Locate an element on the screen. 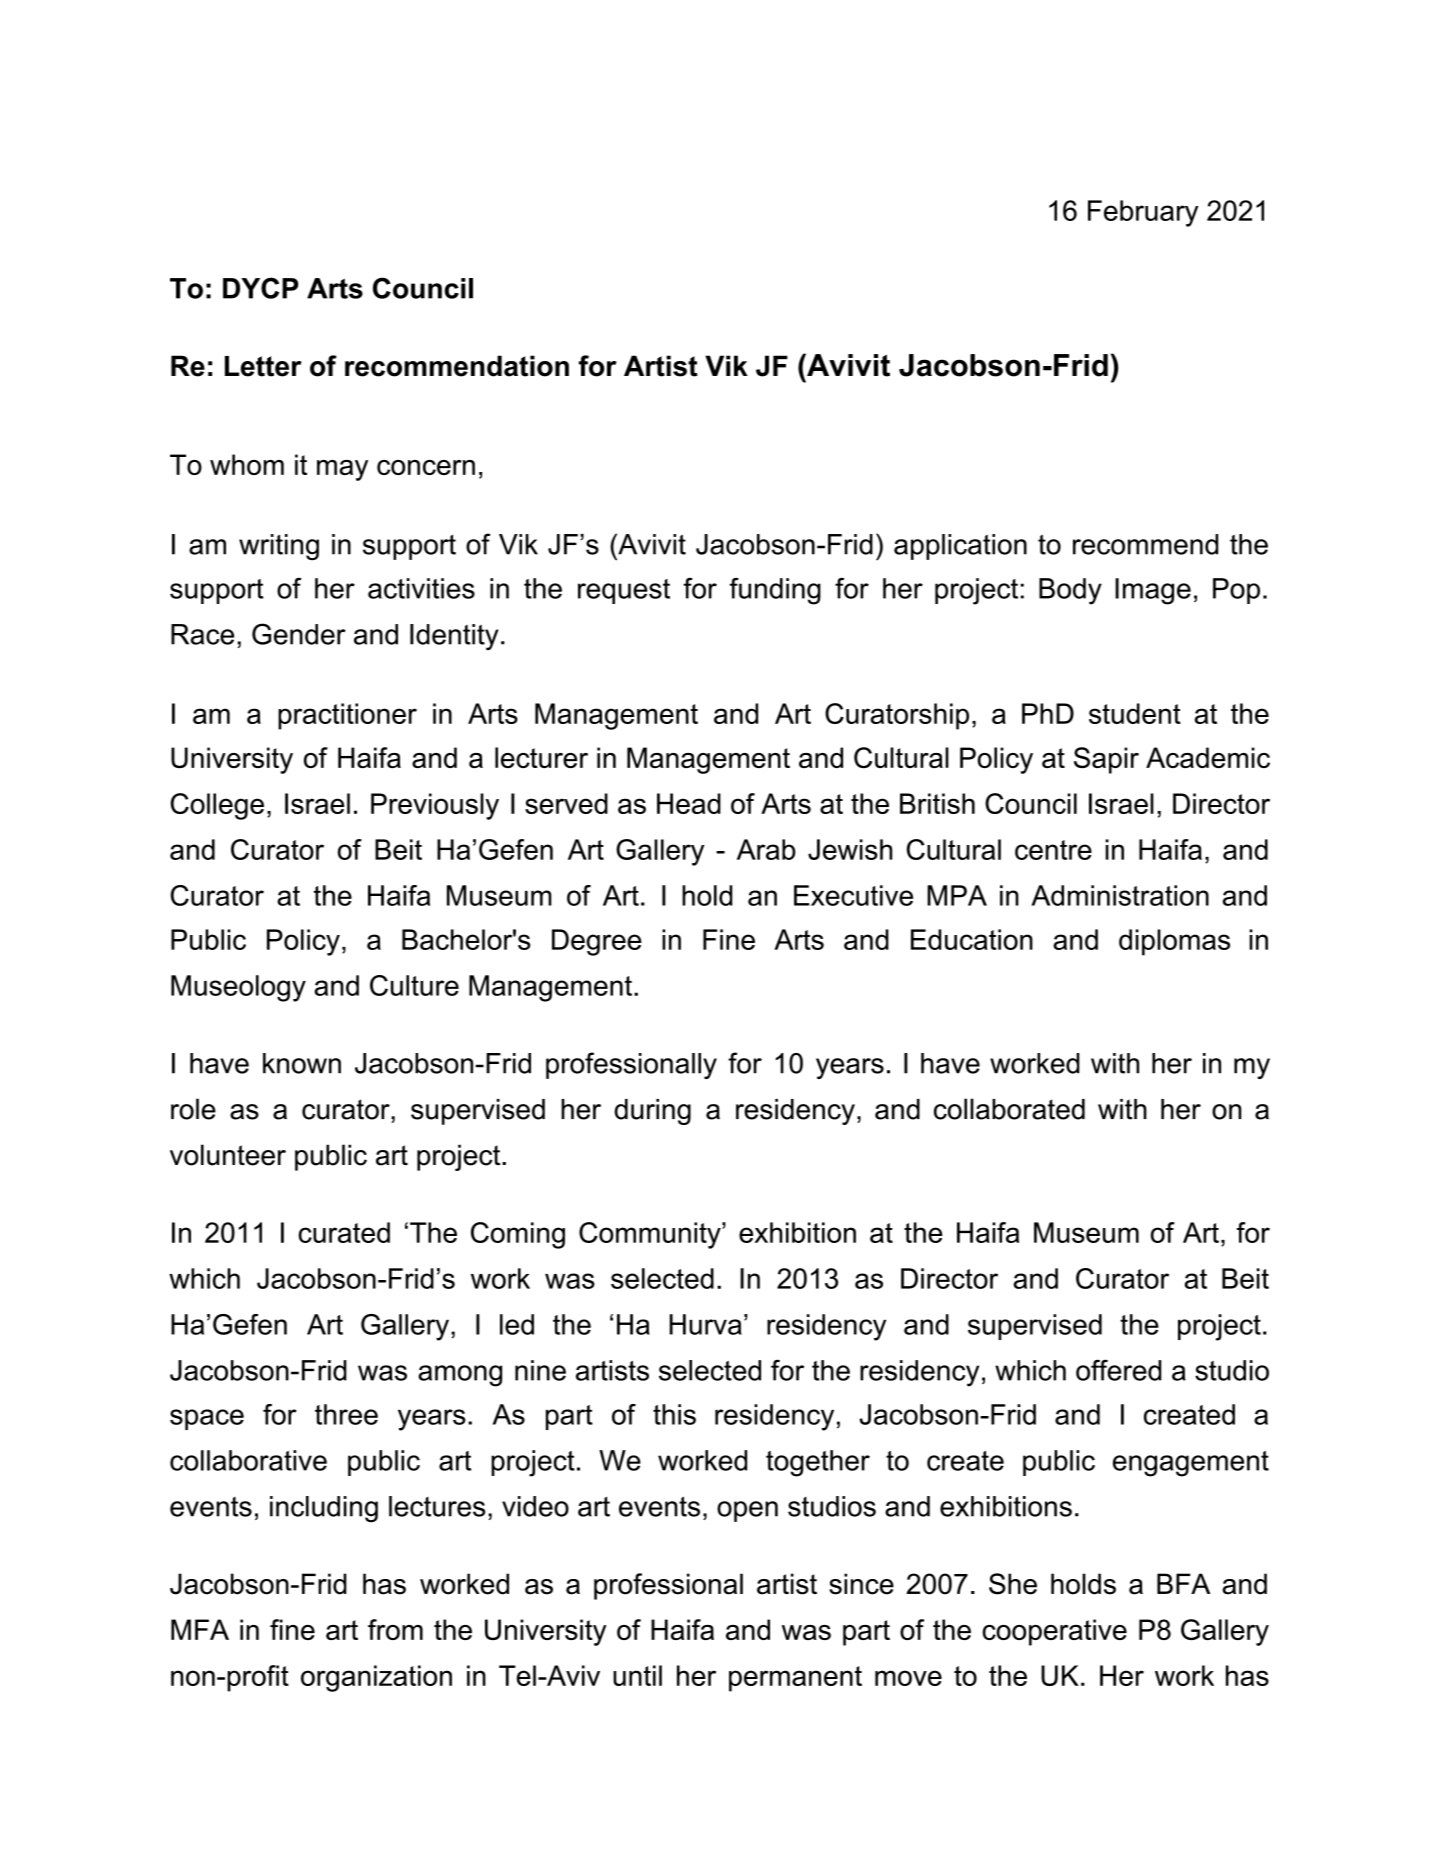 This screenshot has width=1440, height=1864. Letter is located at coordinates (263, 366).
